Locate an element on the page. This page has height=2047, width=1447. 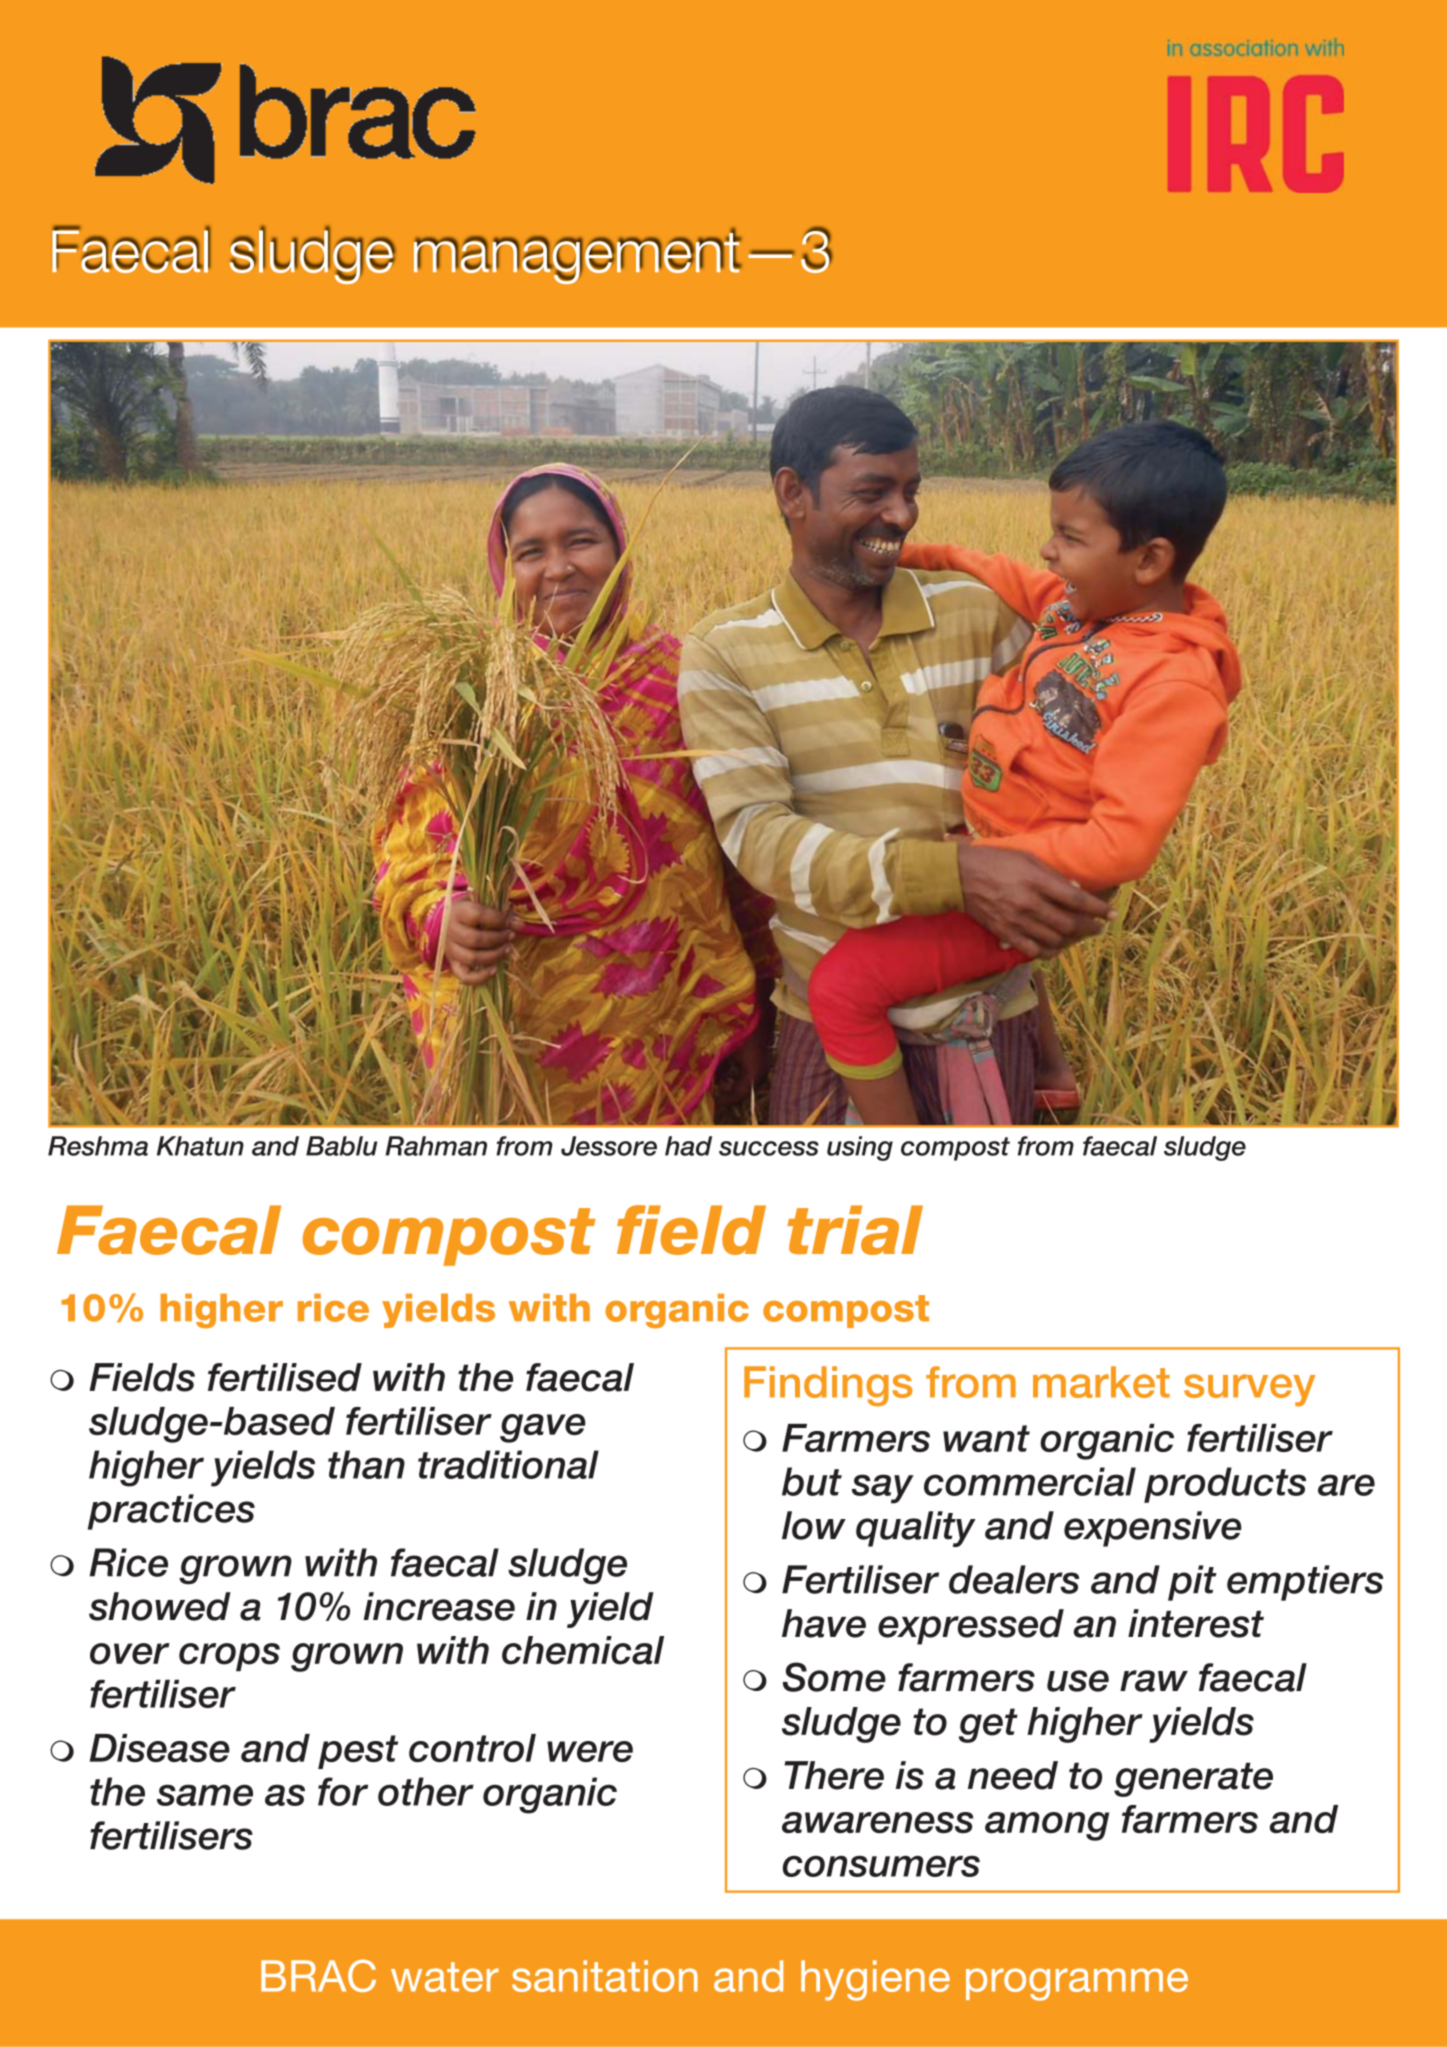
using is located at coordinates (860, 1148).
